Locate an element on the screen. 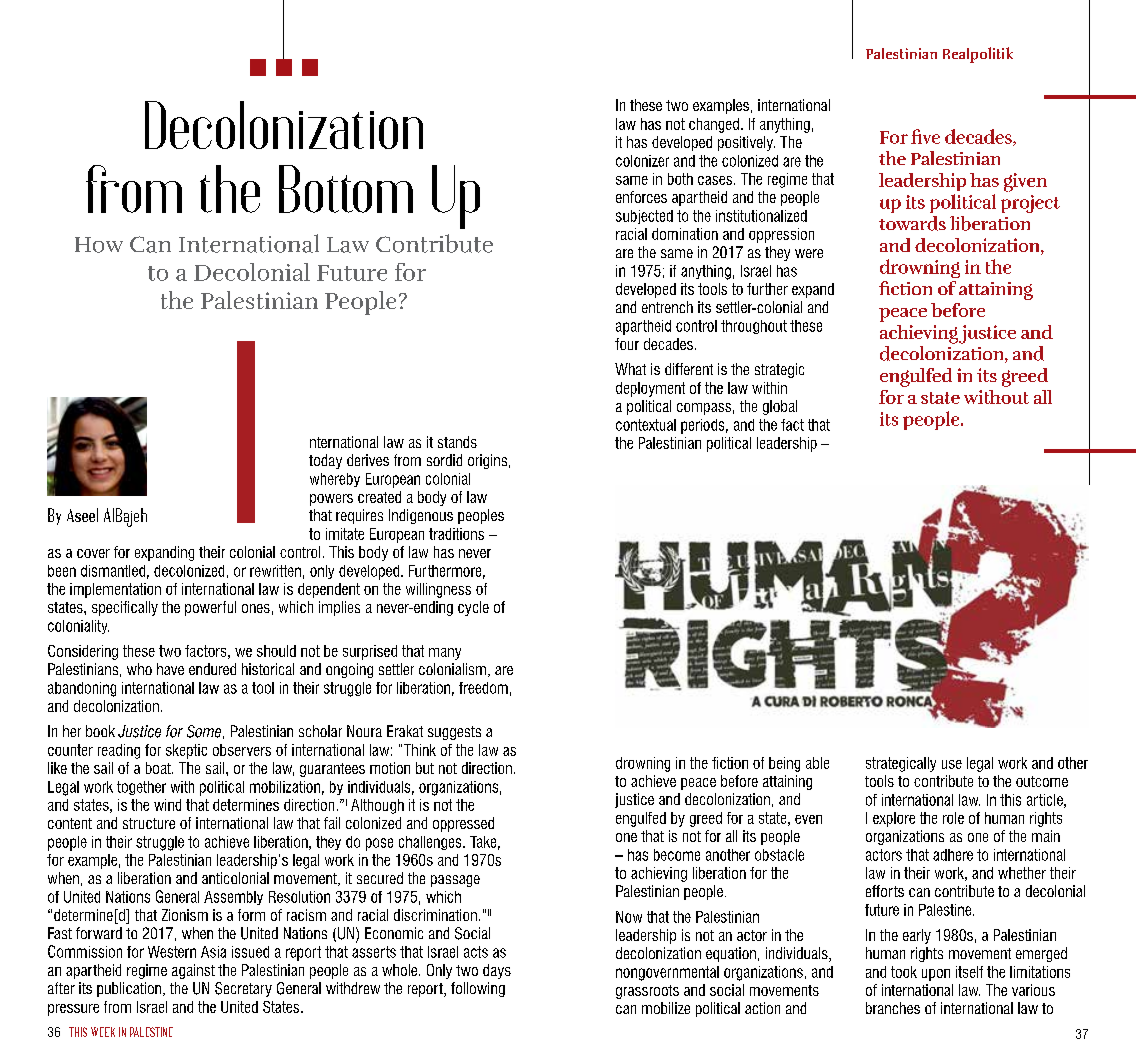  global is located at coordinates (780, 407).
